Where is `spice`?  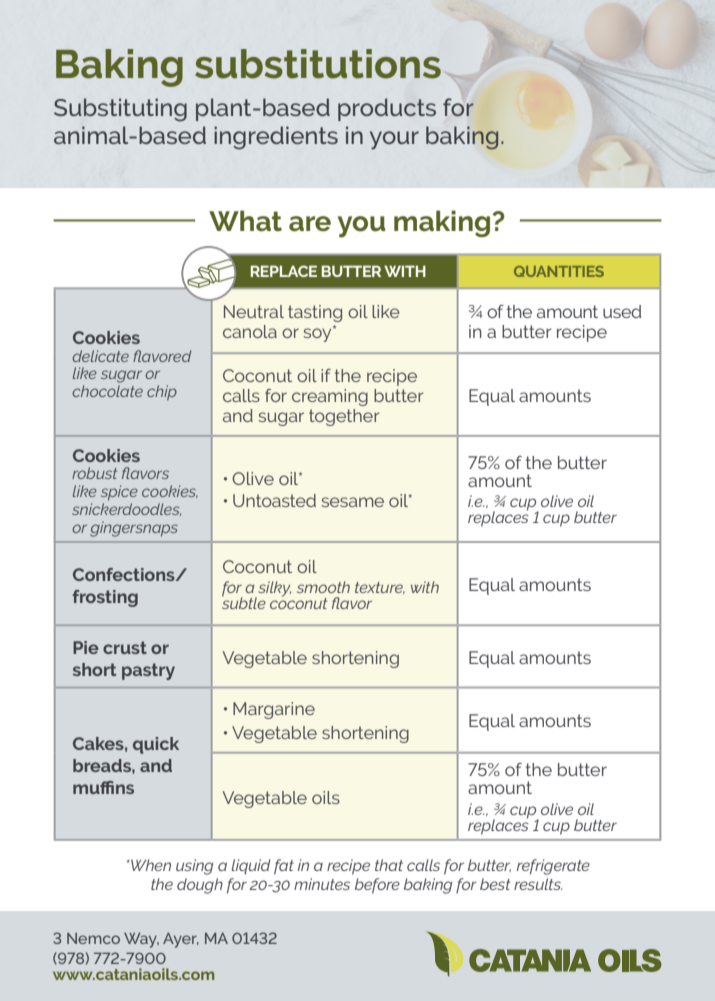
spice is located at coordinates (119, 493).
